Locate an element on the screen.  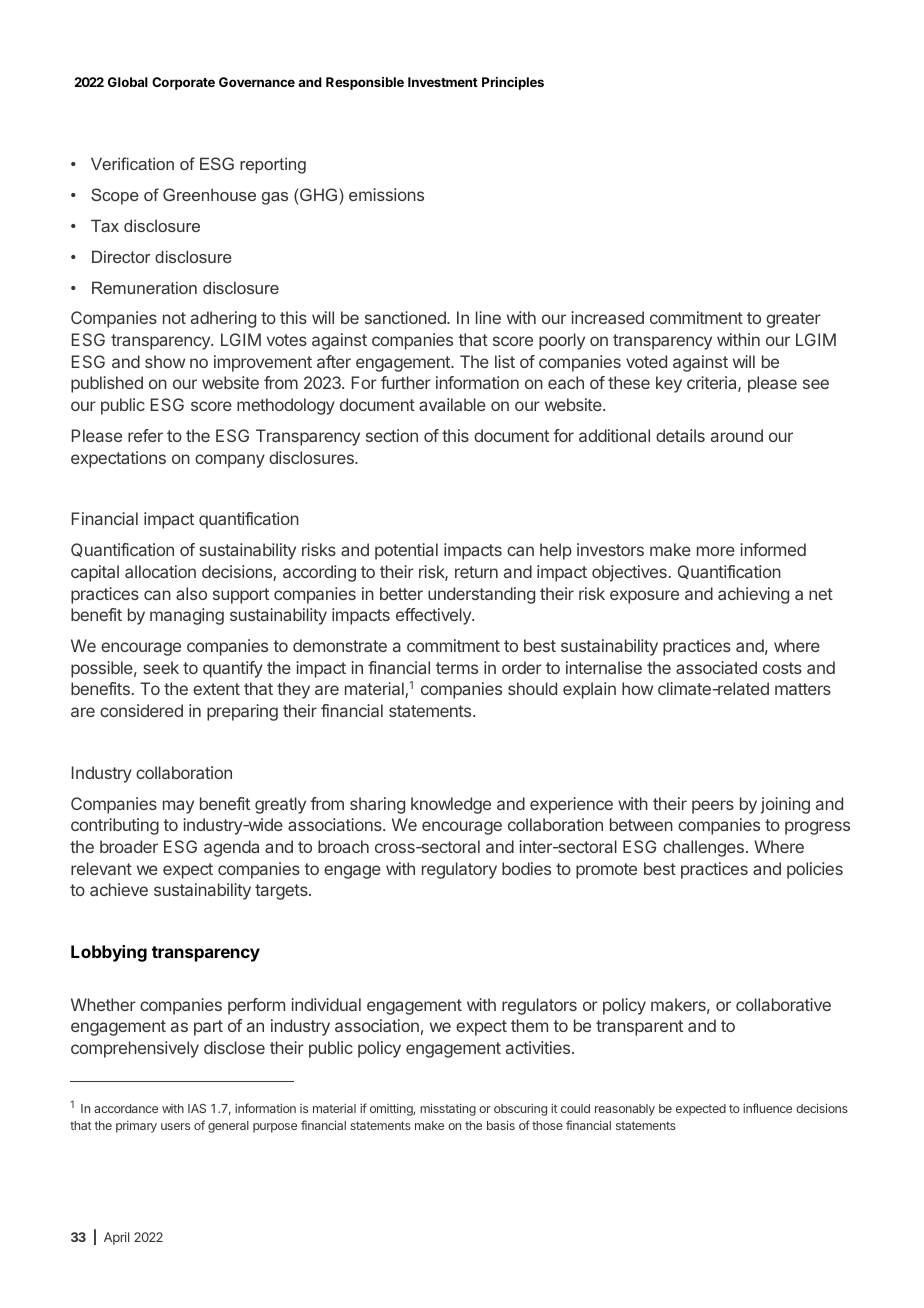
Principles is located at coordinates (513, 83).
